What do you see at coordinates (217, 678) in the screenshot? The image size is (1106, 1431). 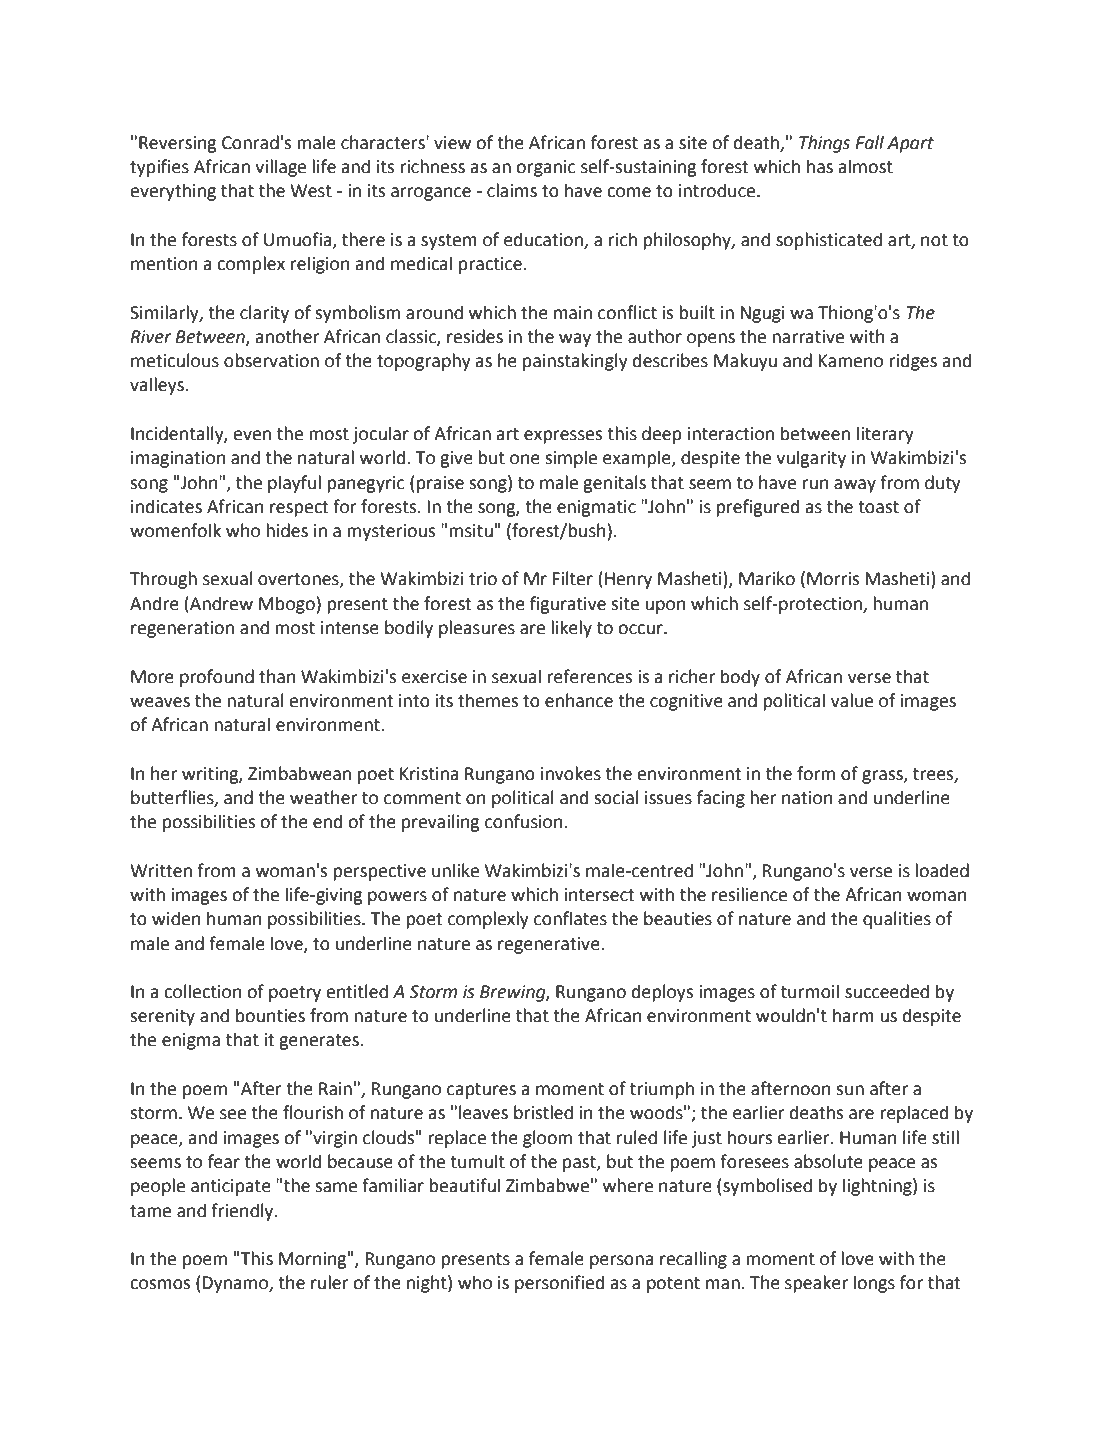 I see `profound` at bounding box center [217, 678].
